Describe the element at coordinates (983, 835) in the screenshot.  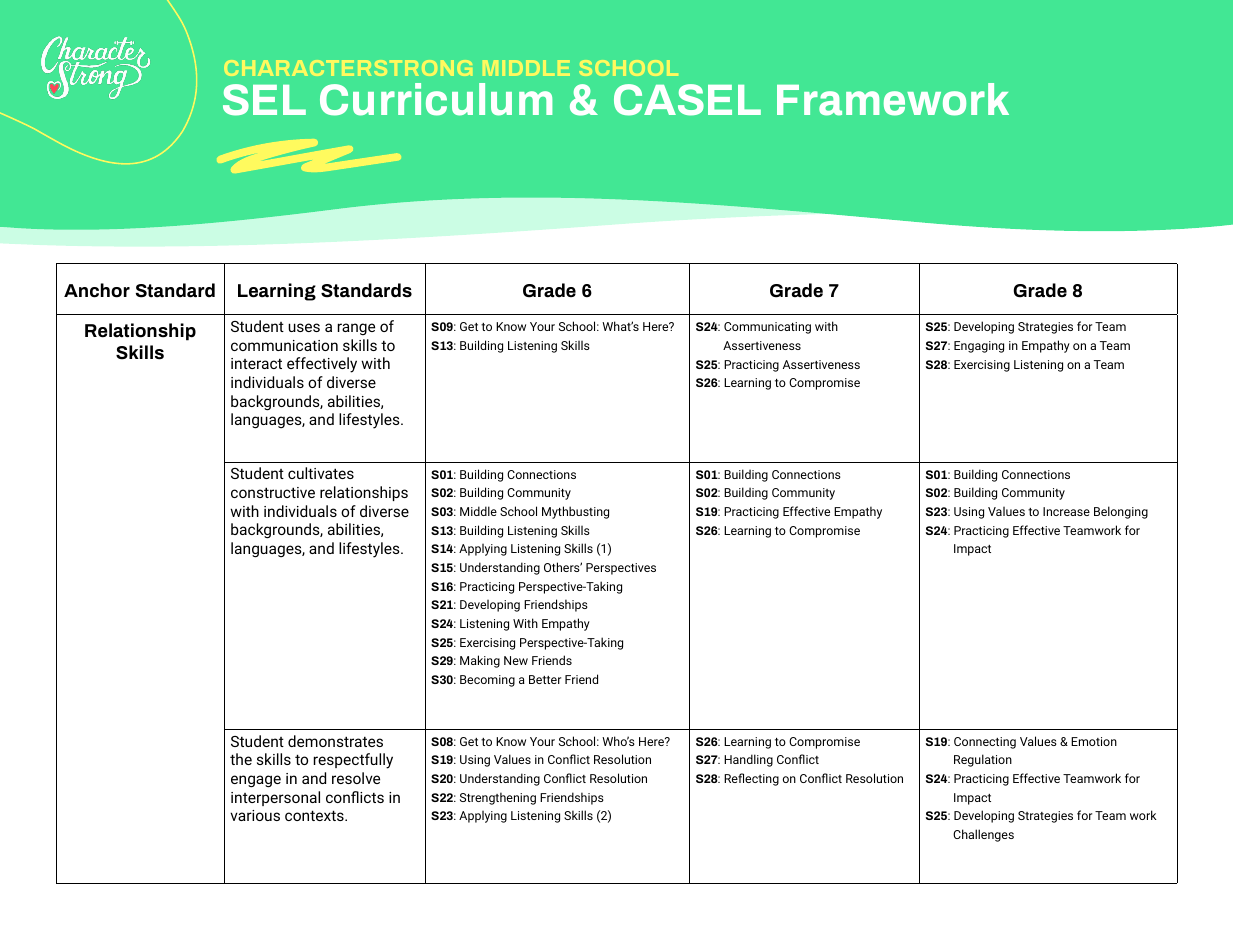
I see `Challenges` at that location.
